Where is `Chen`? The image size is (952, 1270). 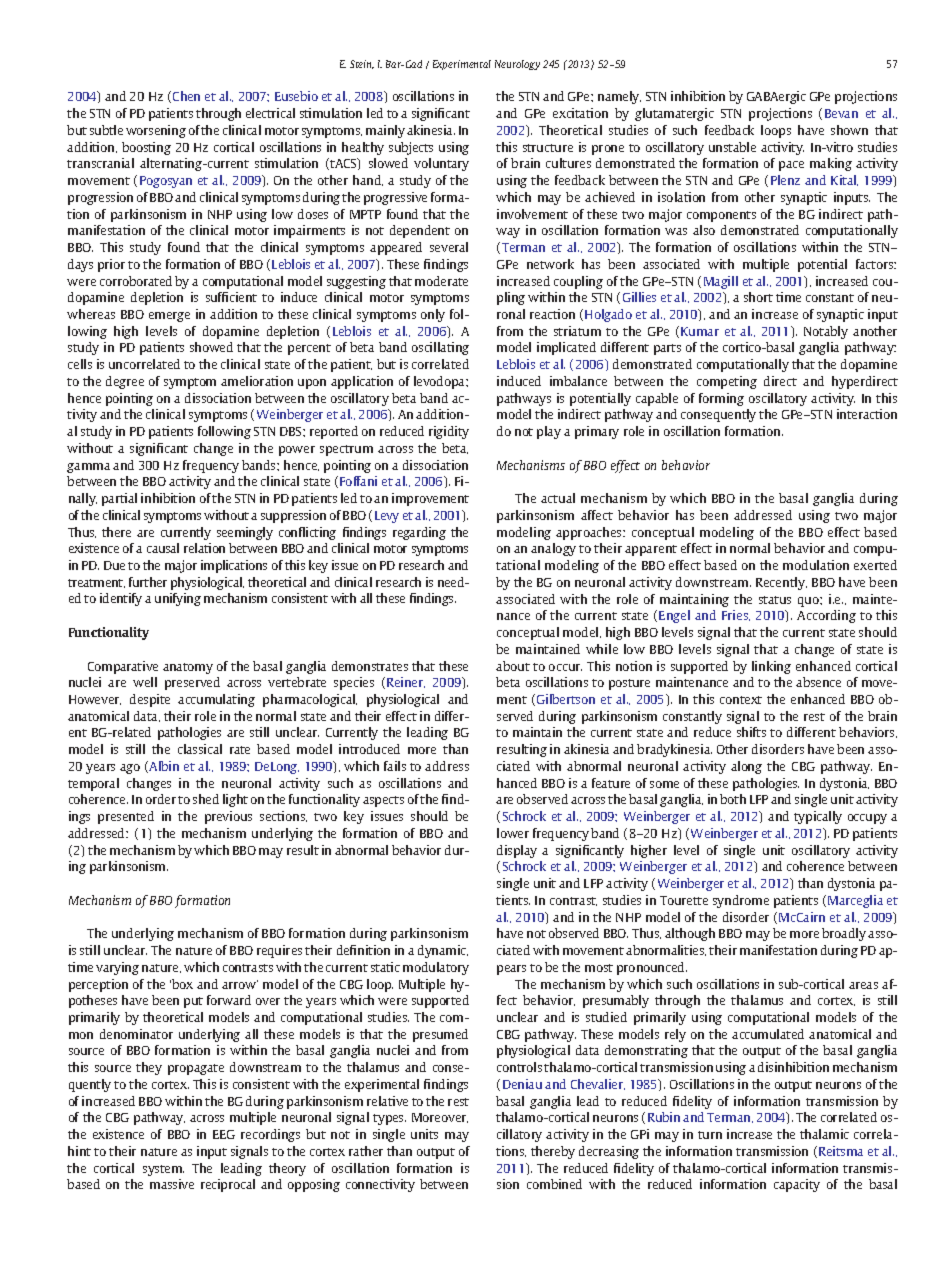
Chen is located at coordinates (186, 96).
